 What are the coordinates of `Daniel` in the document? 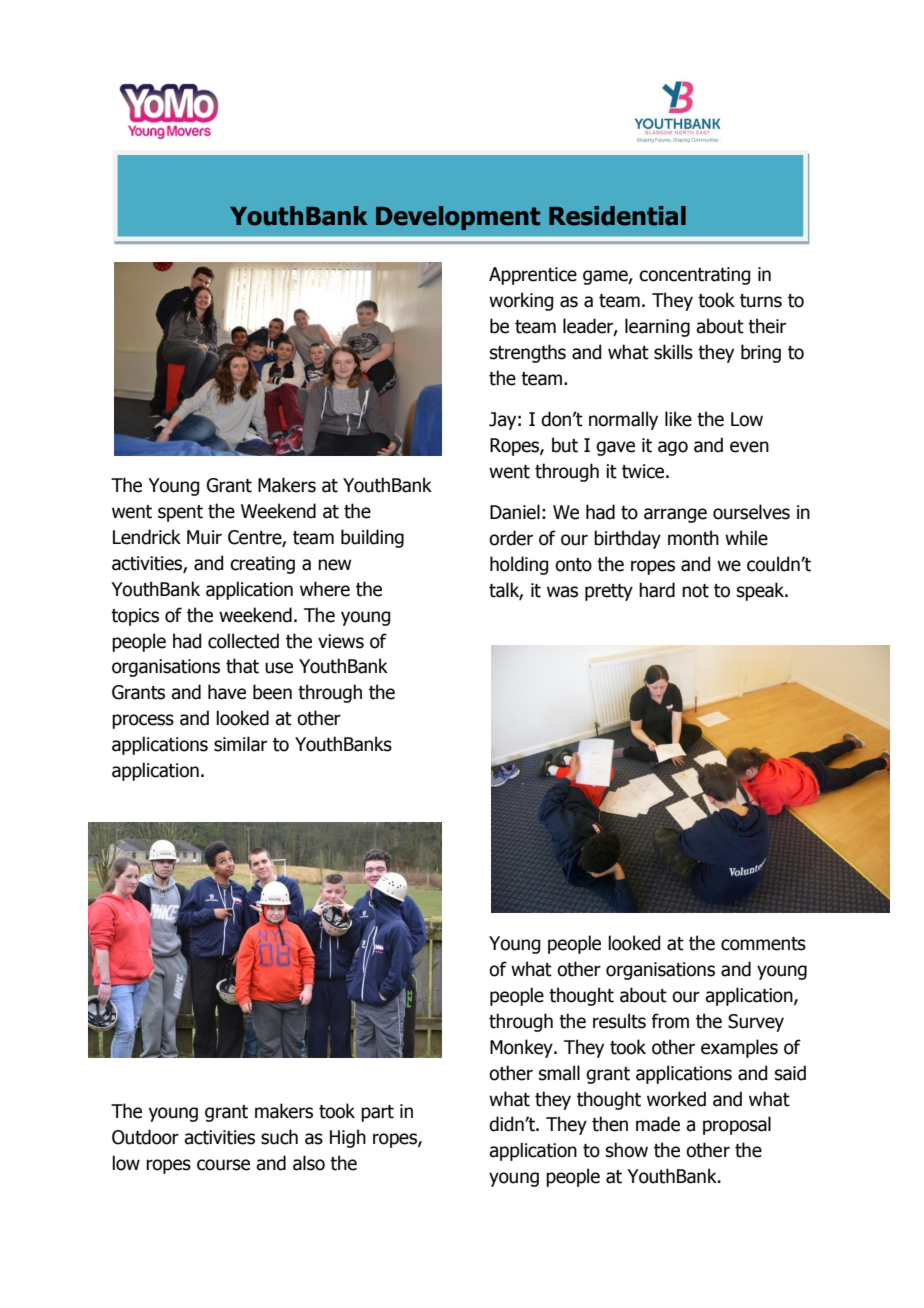 It's located at (515, 512).
